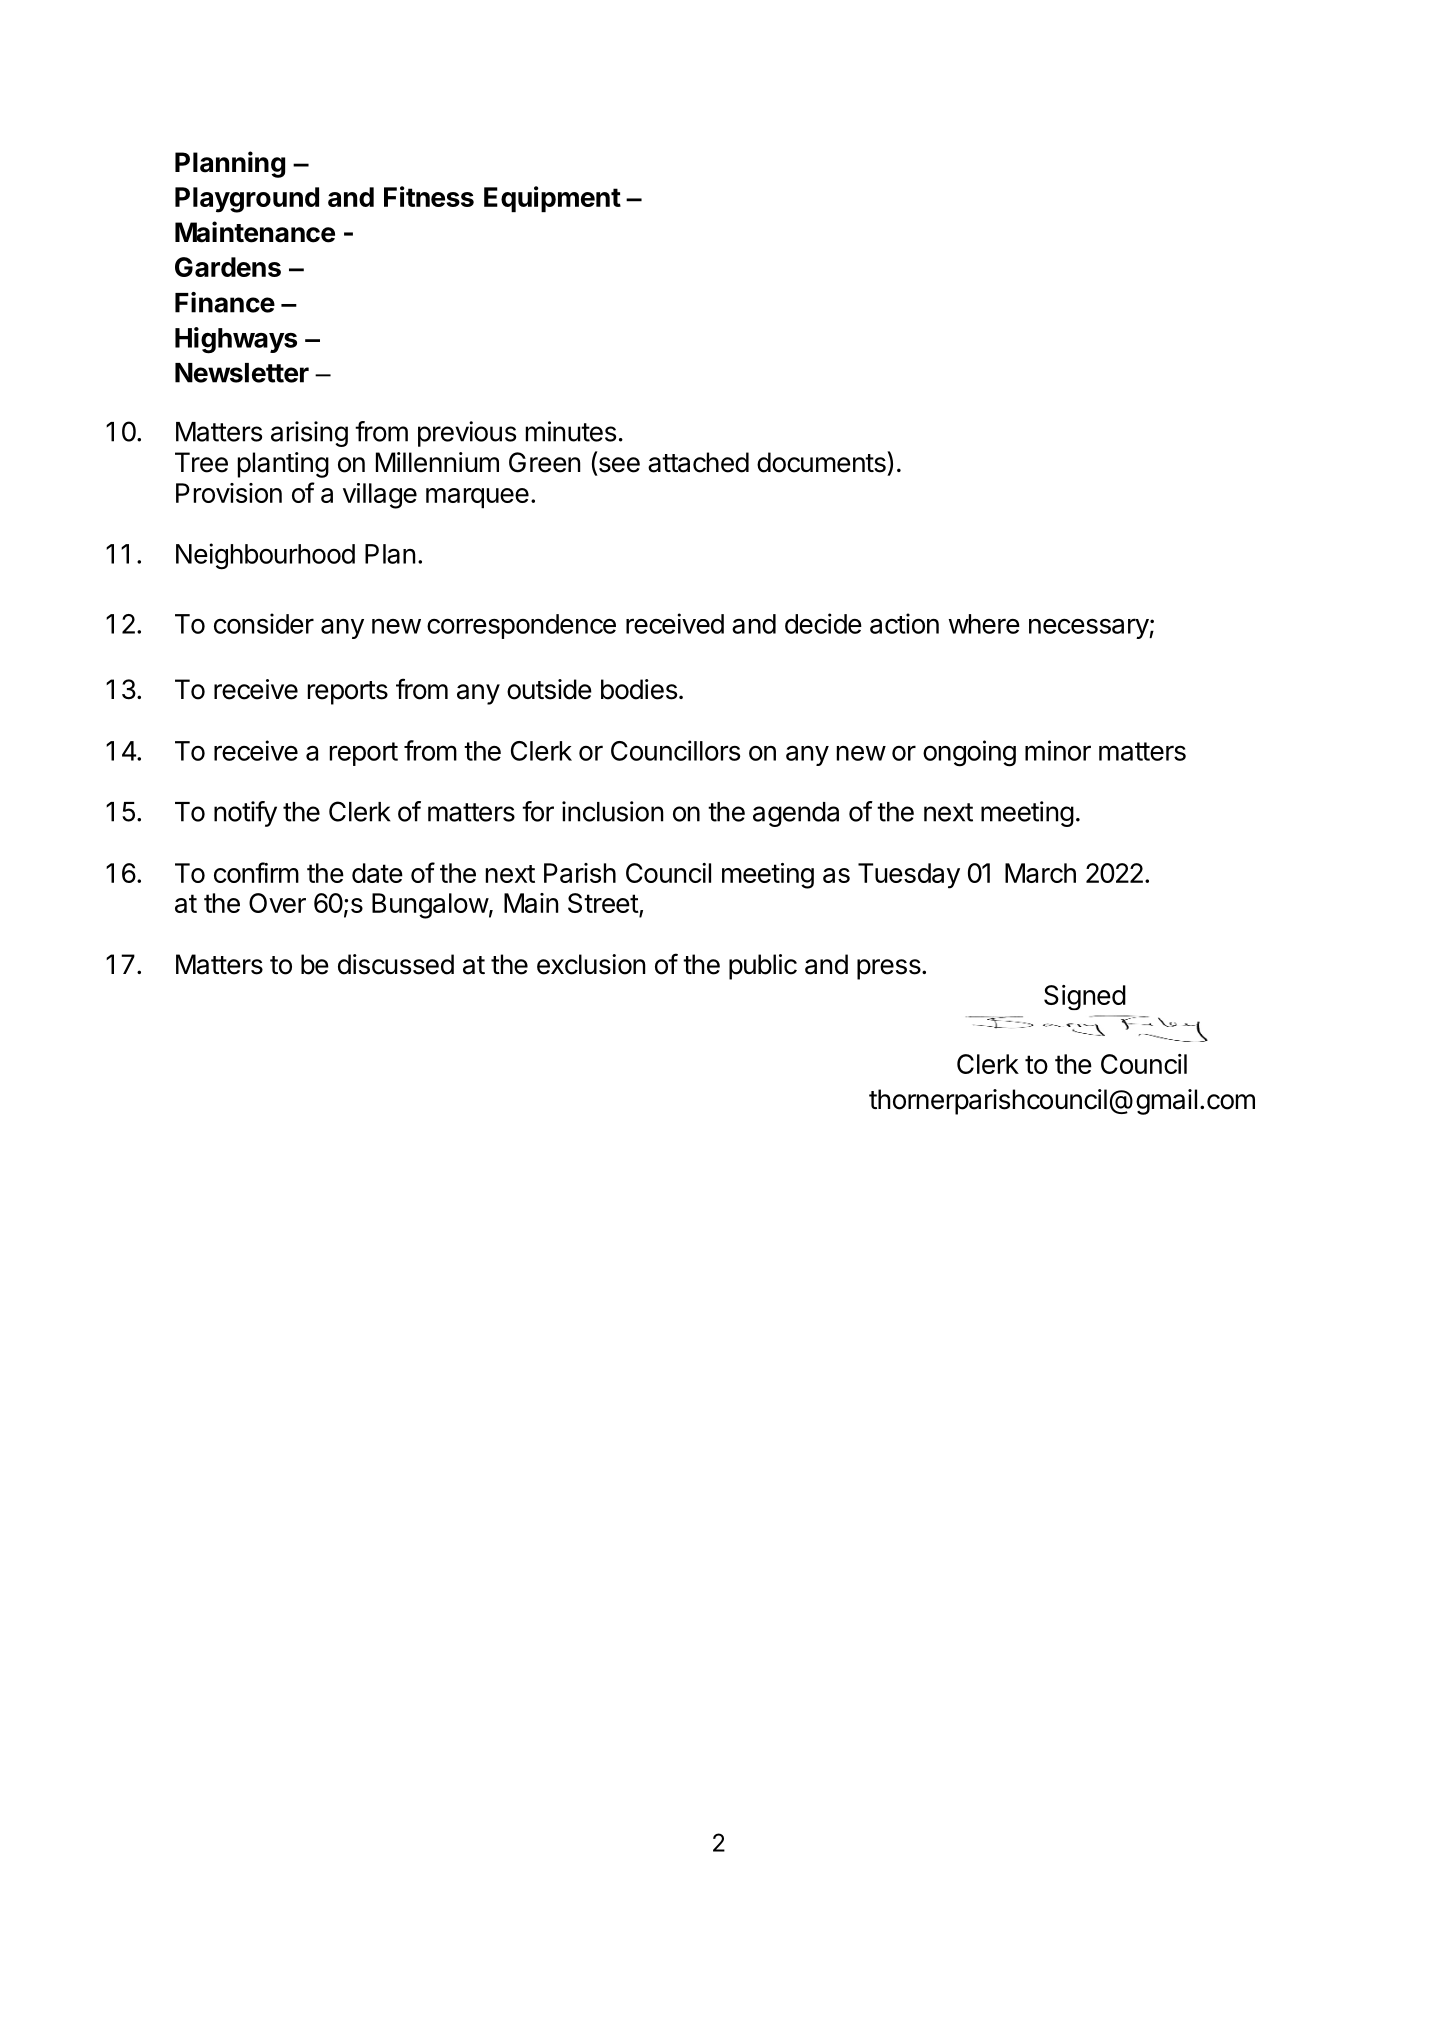  What do you see at coordinates (969, 753) in the page?
I see `ongoing` at bounding box center [969, 753].
